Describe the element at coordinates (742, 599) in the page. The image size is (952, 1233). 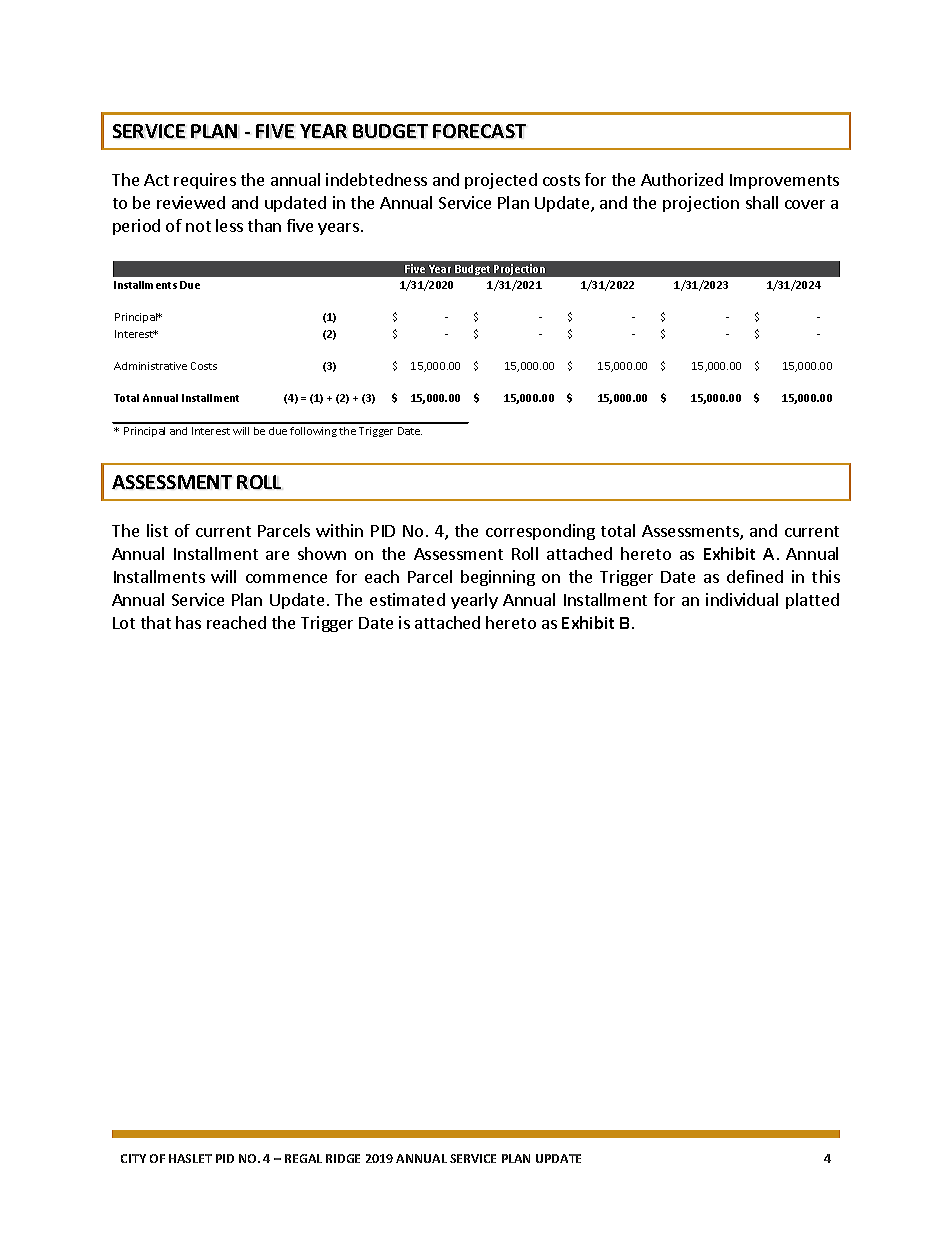
I see `individual` at that location.
